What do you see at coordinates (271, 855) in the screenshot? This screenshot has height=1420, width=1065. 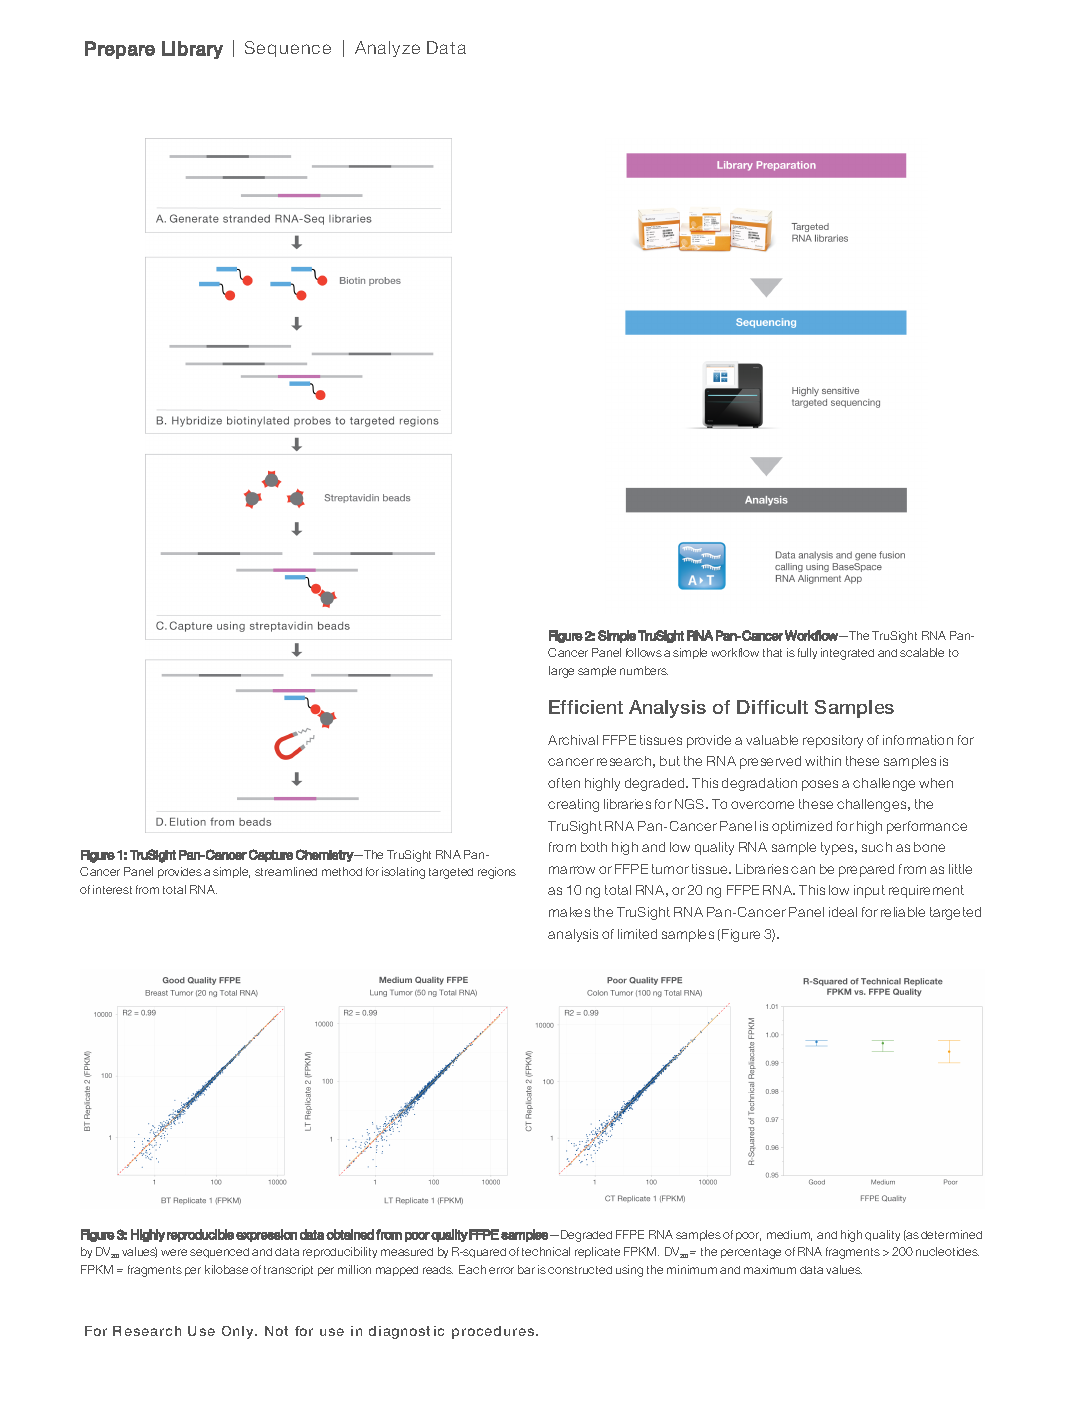 I see `Capture` at bounding box center [271, 855].
